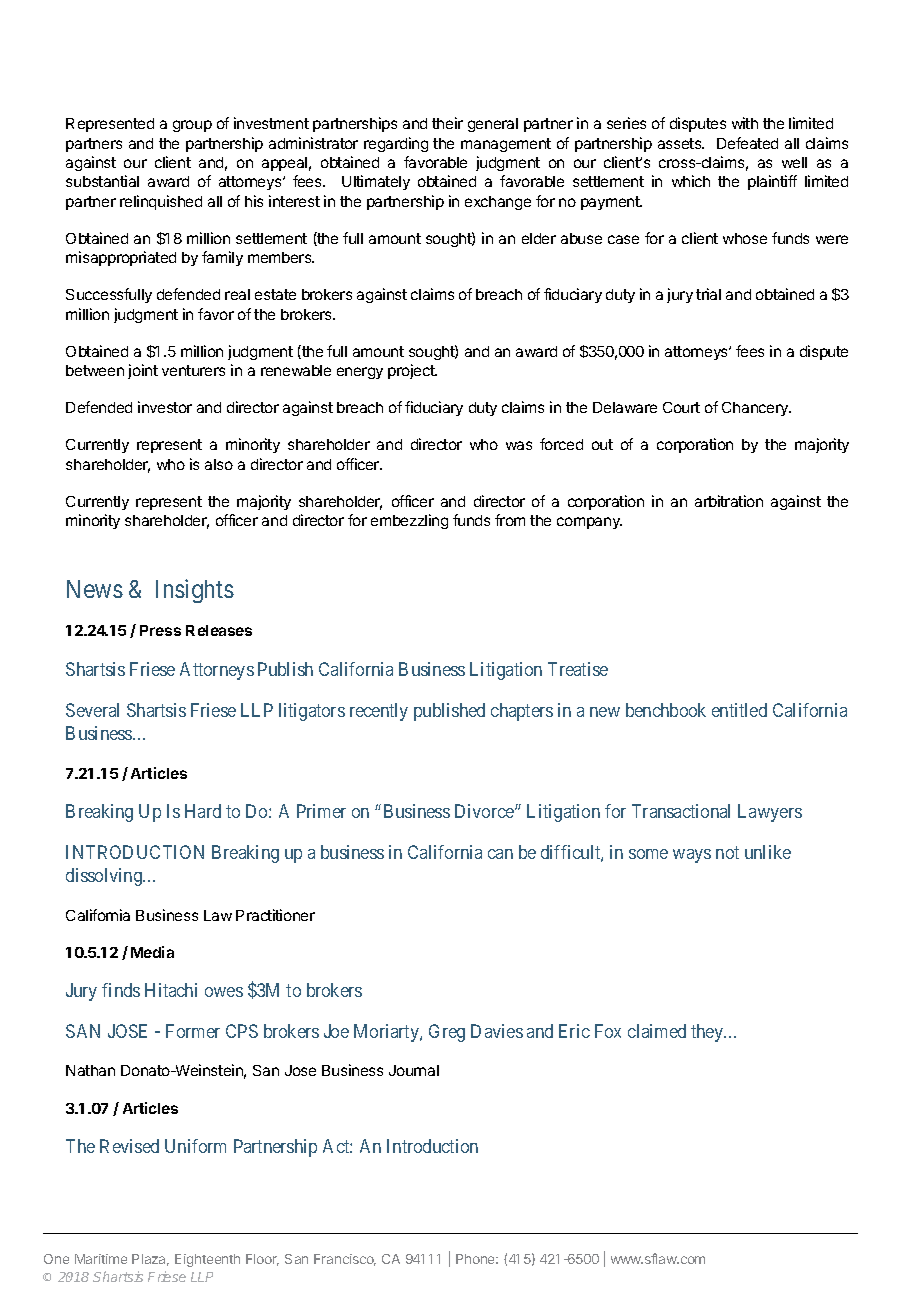 The image size is (924, 1308). I want to click on also, so click(219, 464).
